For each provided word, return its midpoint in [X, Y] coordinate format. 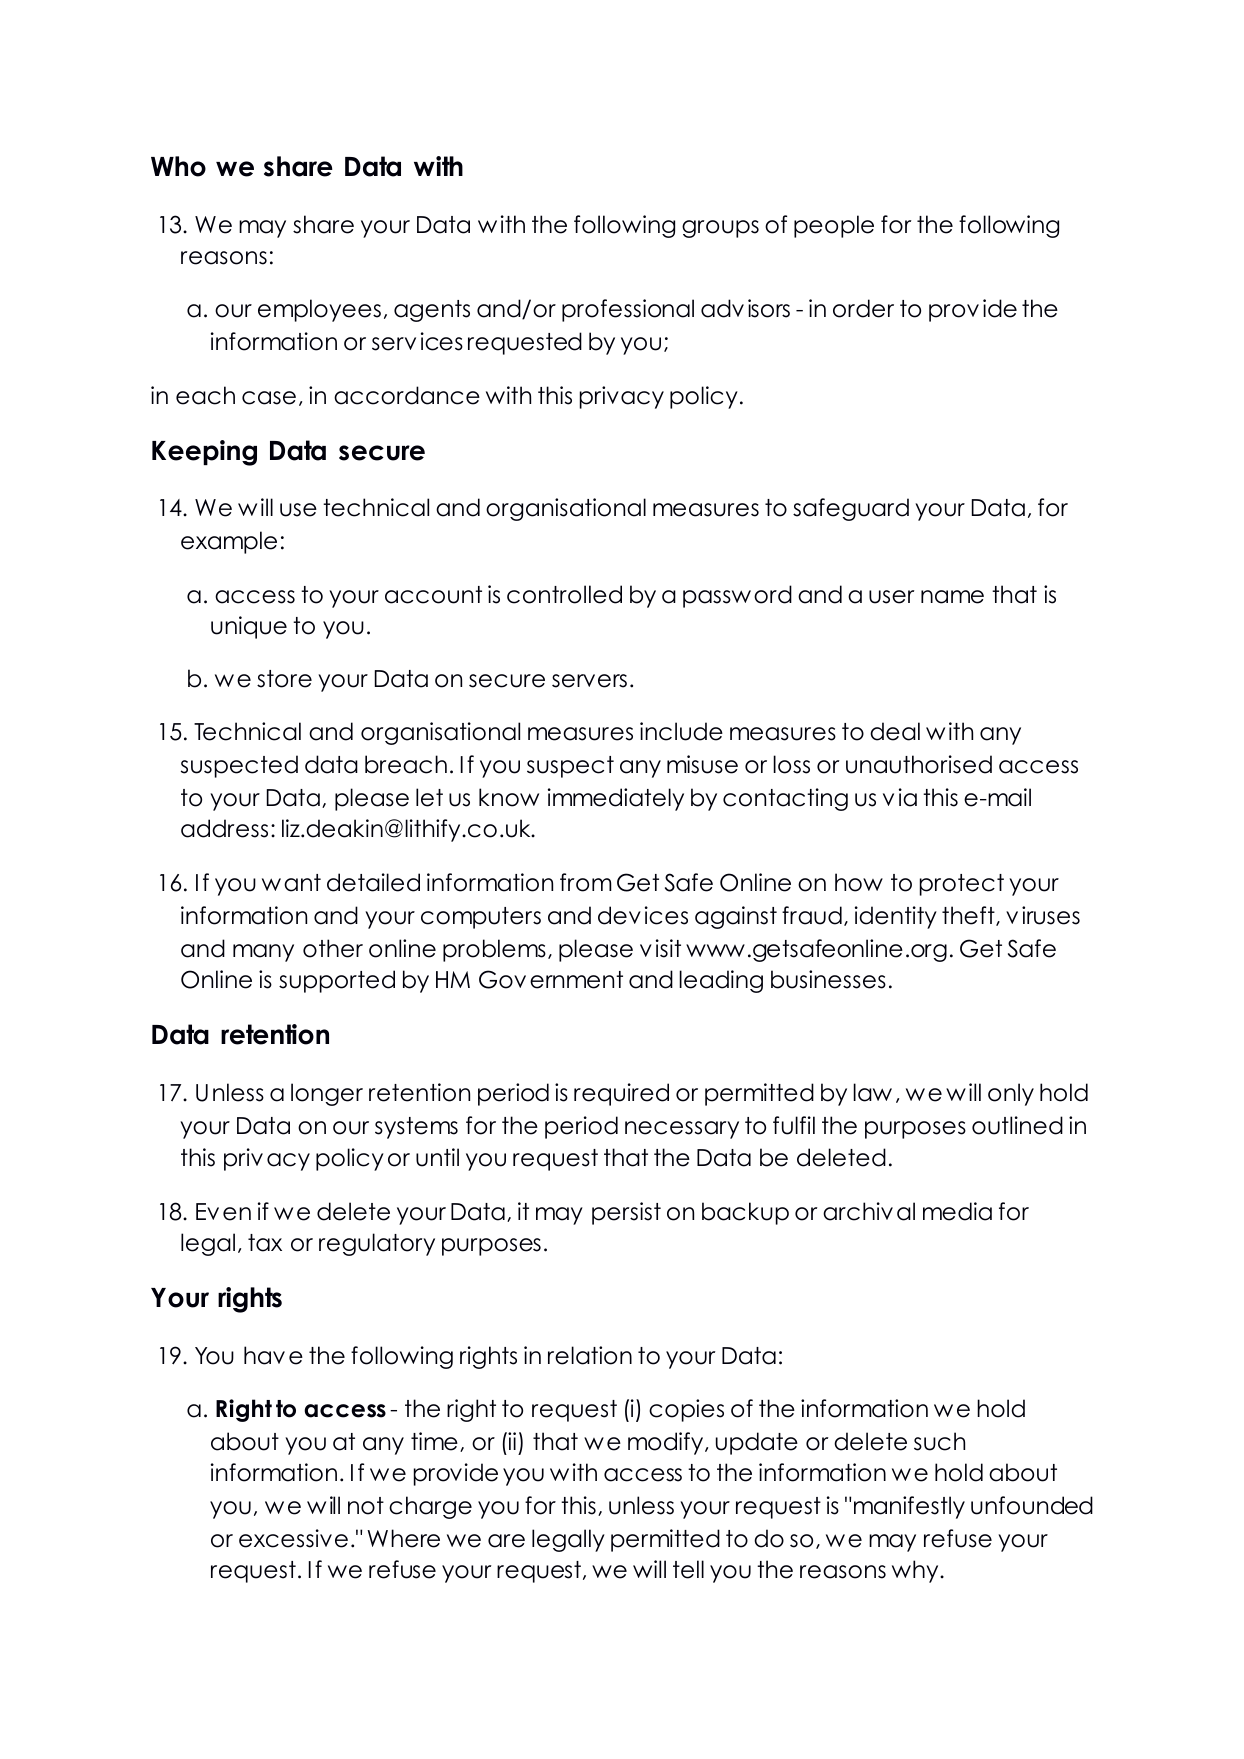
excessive [293, 1538]
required [621, 1094]
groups [720, 229]
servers [589, 681]
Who [178, 166]
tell [688, 1569]
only [1011, 1094]
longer [327, 1094]
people [834, 226]
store [284, 679]
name [952, 597]
